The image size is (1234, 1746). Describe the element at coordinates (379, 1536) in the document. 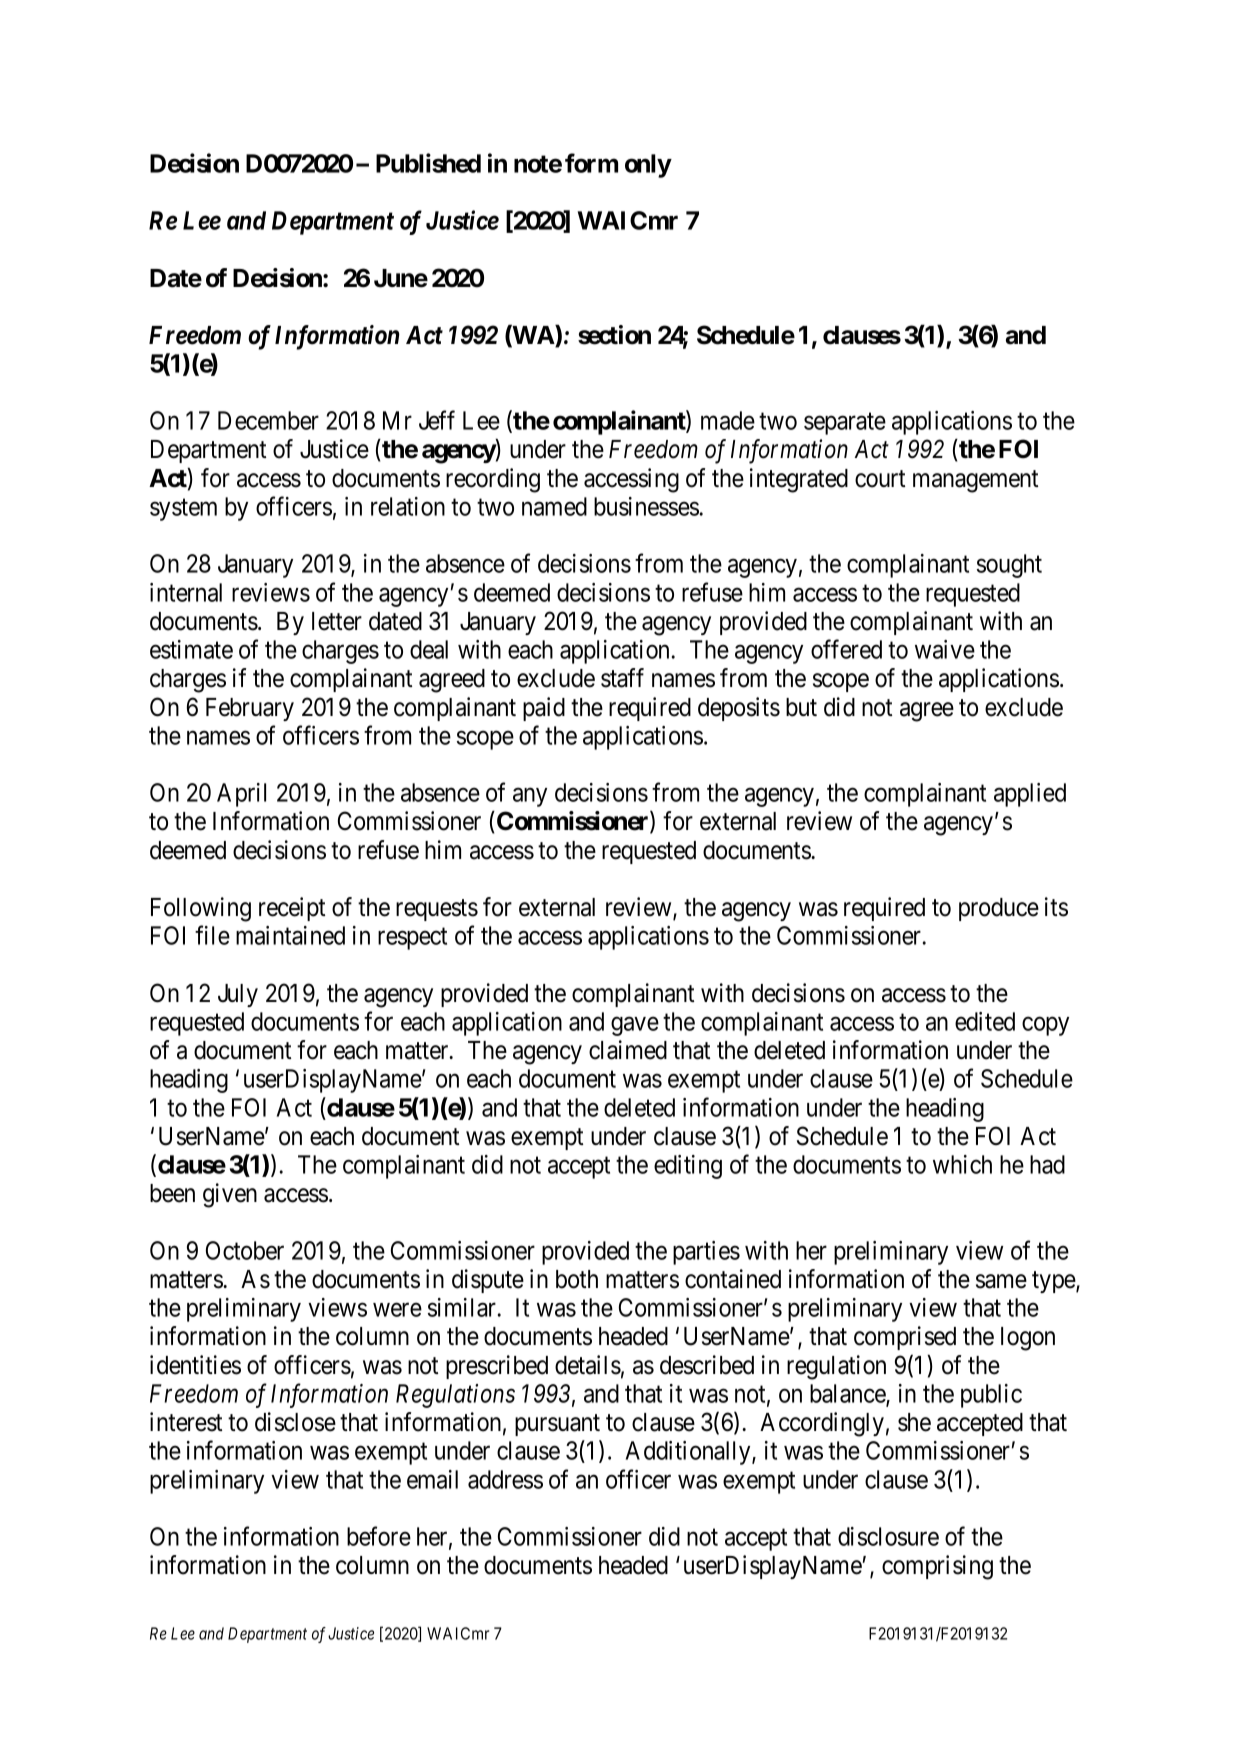

I see `before` at that location.
